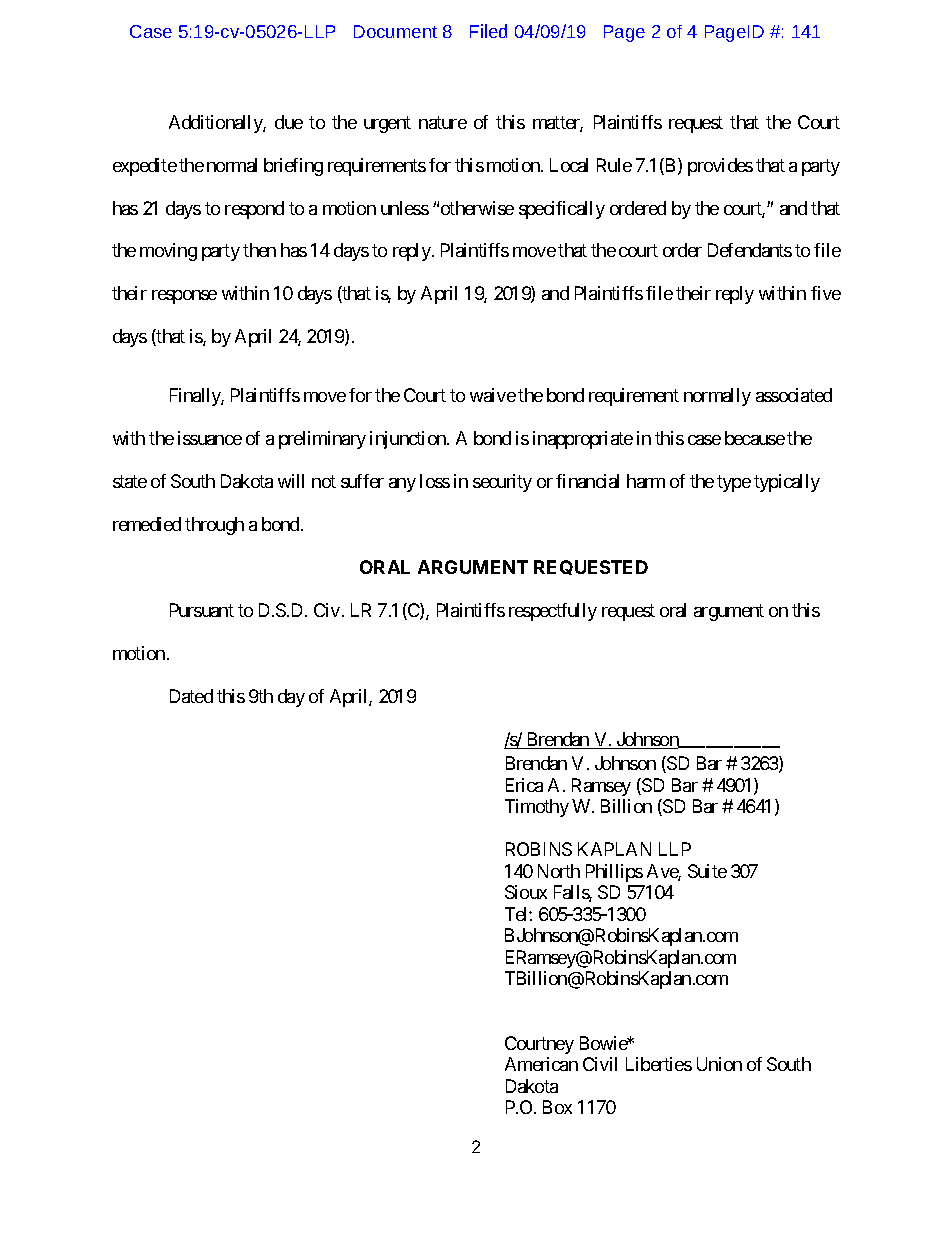 The width and height of the screenshot is (952, 1233). What do you see at coordinates (210, 438) in the screenshot?
I see `issuance` at bounding box center [210, 438].
